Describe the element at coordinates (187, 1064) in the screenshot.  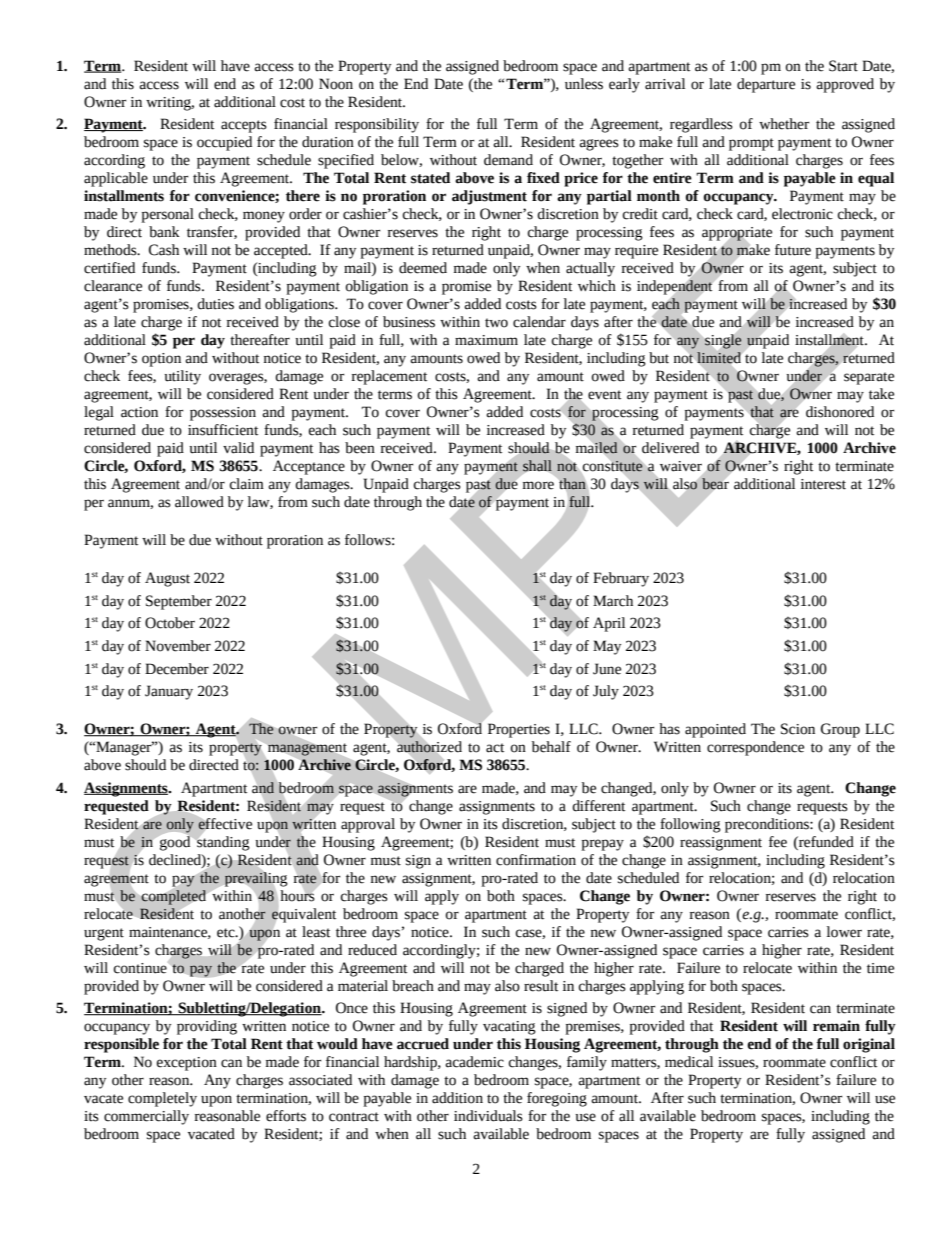
I see `exception` at that location.
